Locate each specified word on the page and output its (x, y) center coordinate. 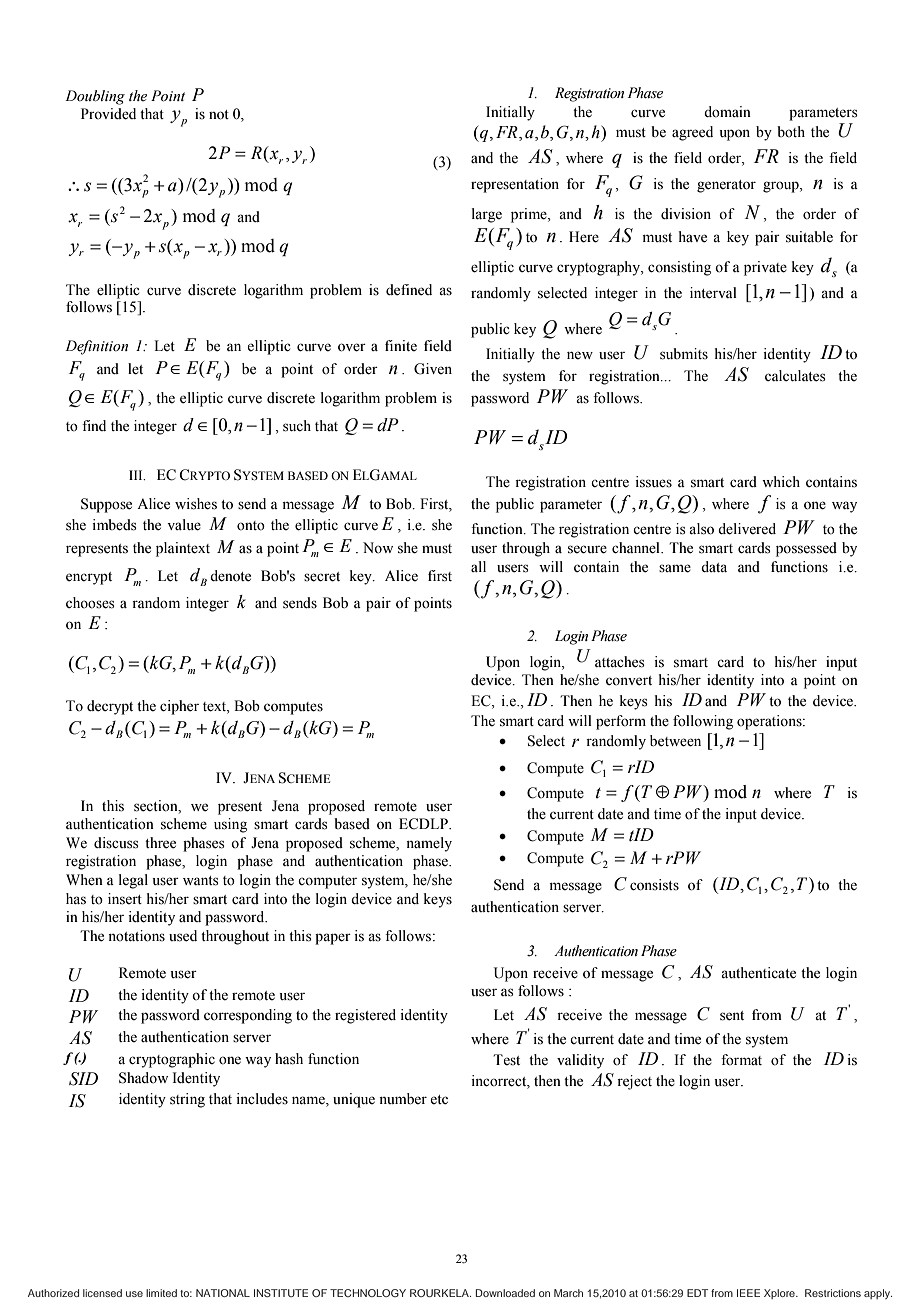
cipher (179, 707)
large (487, 215)
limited (161, 1293)
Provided (108, 114)
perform (621, 722)
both (791, 132)
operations (770, 722)
